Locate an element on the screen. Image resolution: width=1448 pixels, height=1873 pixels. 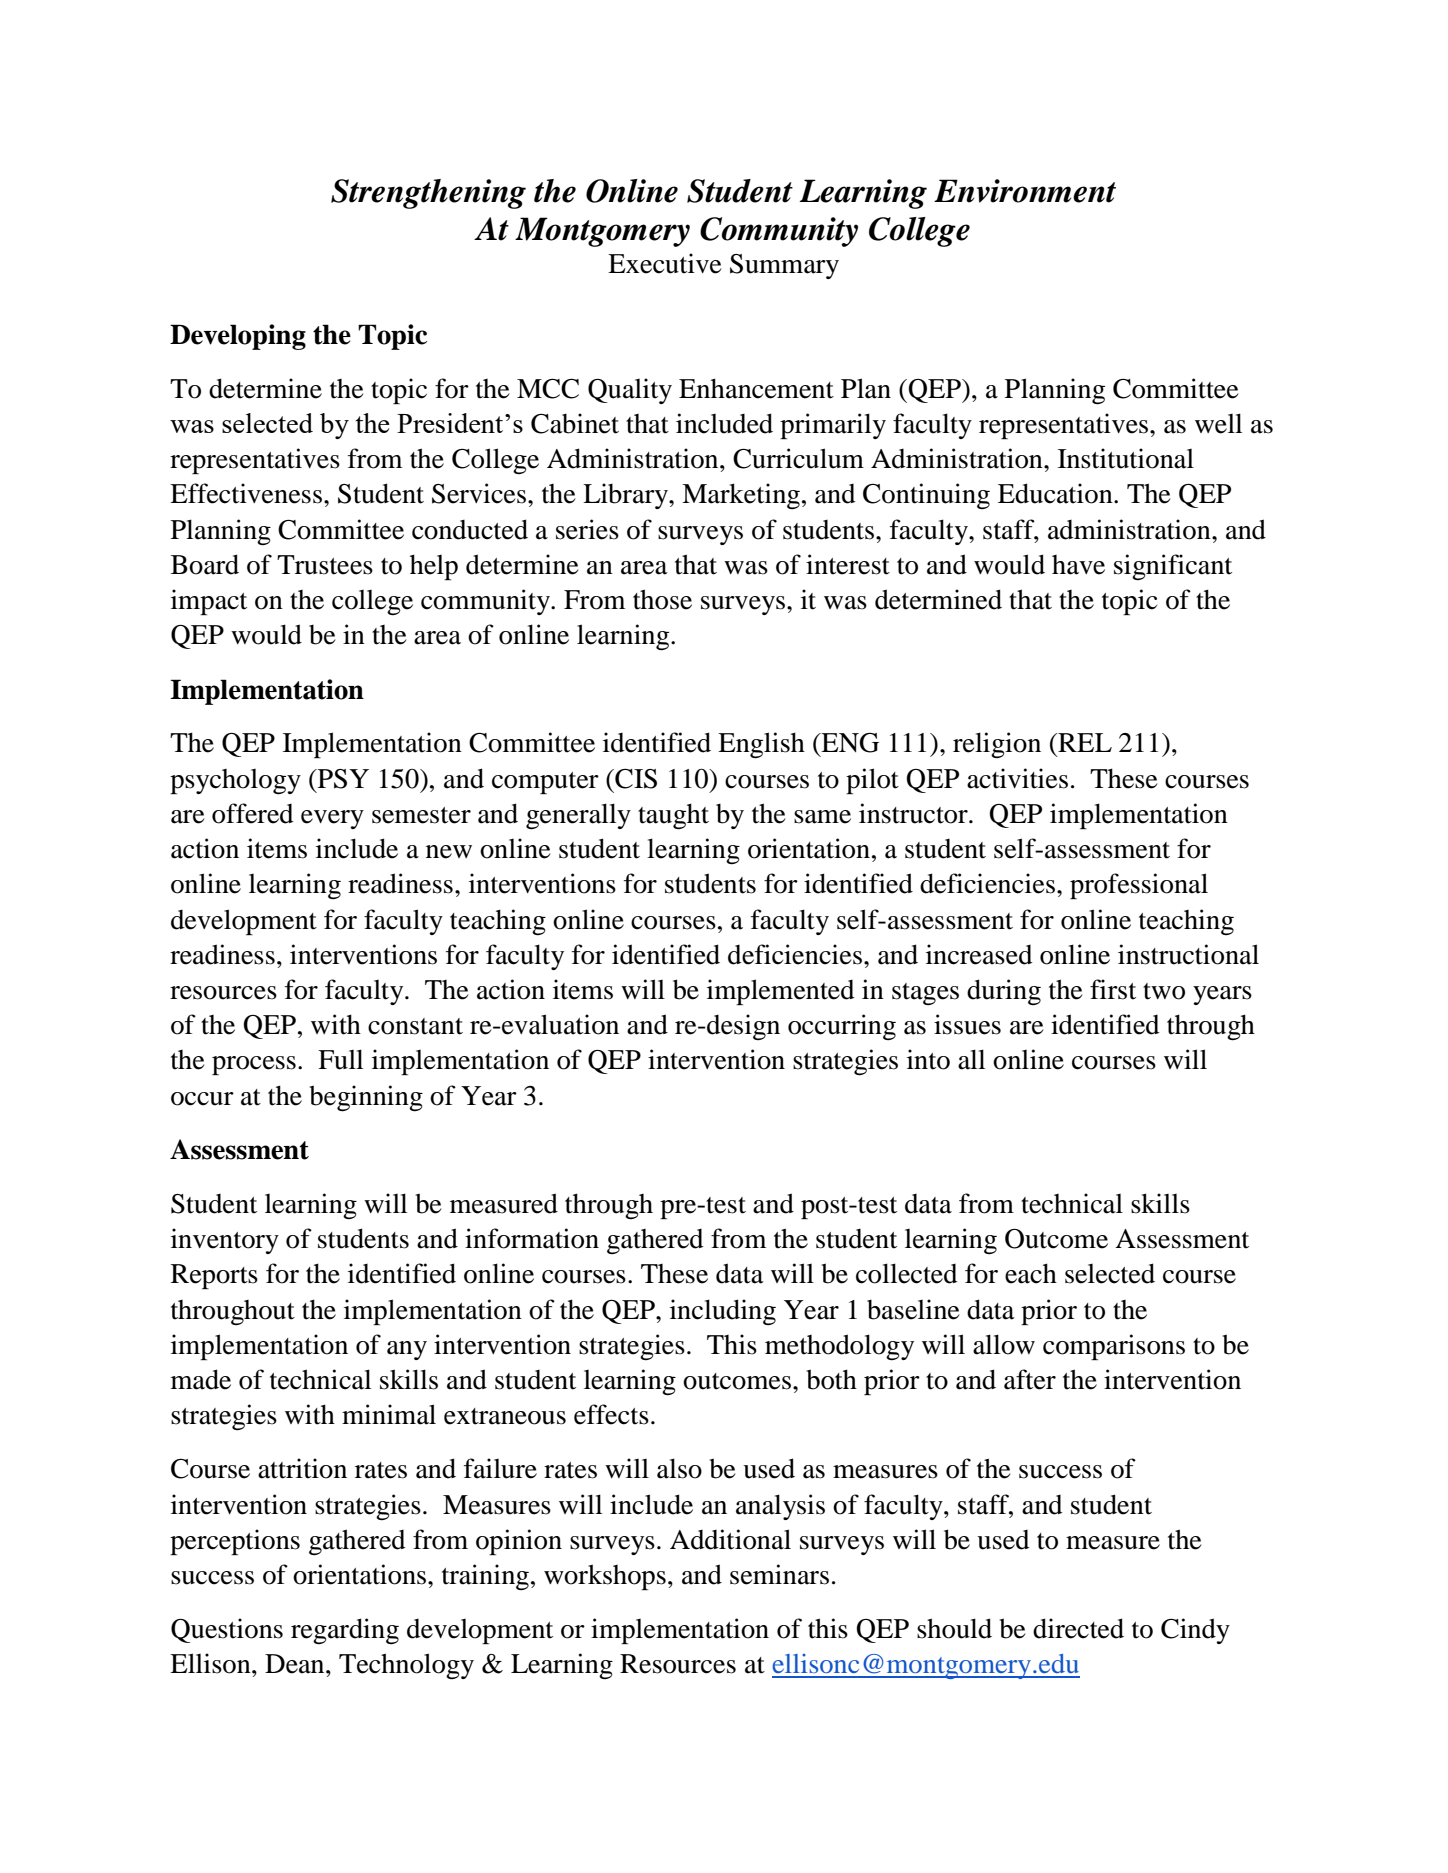
into is located at coordinates (928, 1059).
